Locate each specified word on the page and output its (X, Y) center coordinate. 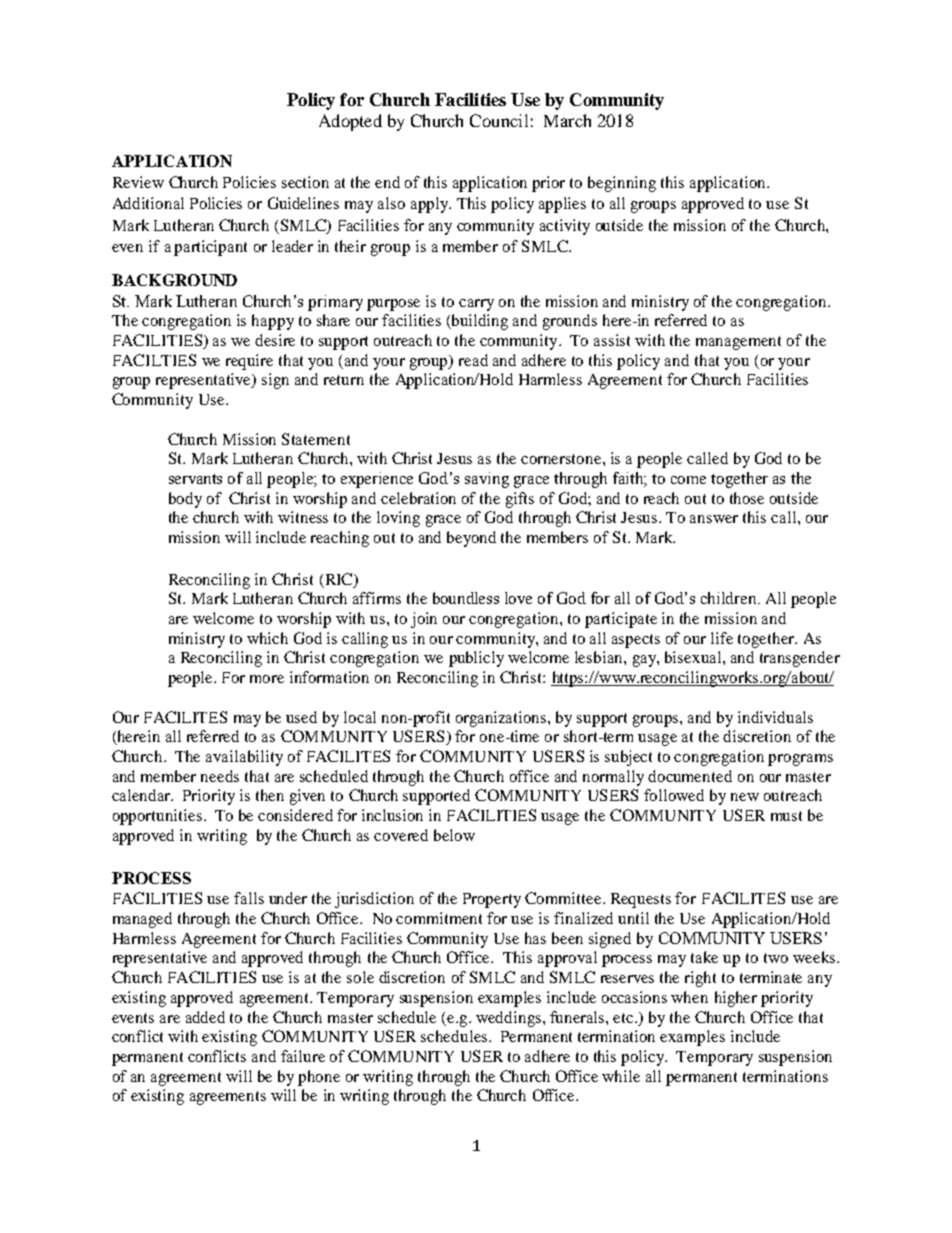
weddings (510, 1019)
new (745, 797)
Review (138, 182)
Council (499, 120)
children (730, 598)
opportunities (157, 817)
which (267, 638)
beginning (622, 184)
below (454, 835)
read (473, 360)
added (205, 1017)
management (738, 343)
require (249, 362)
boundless (466, 598)
